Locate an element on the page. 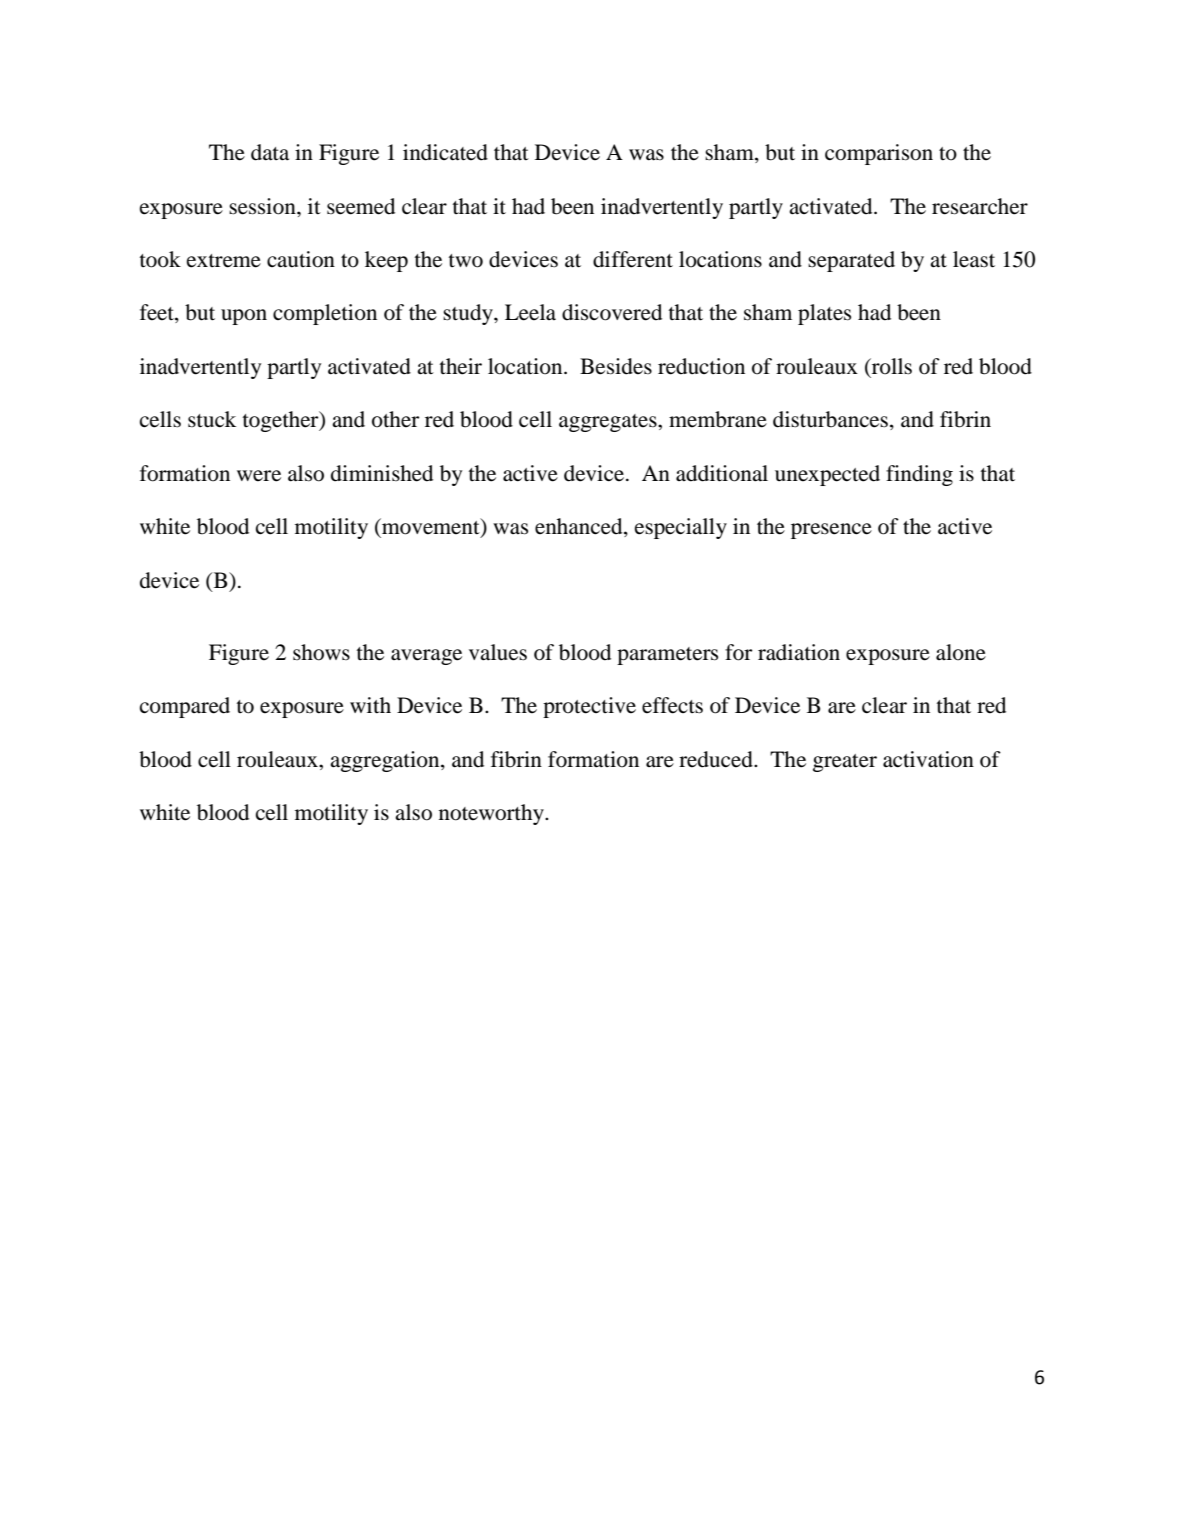  aggregation is located at coordinates (386, 761).
